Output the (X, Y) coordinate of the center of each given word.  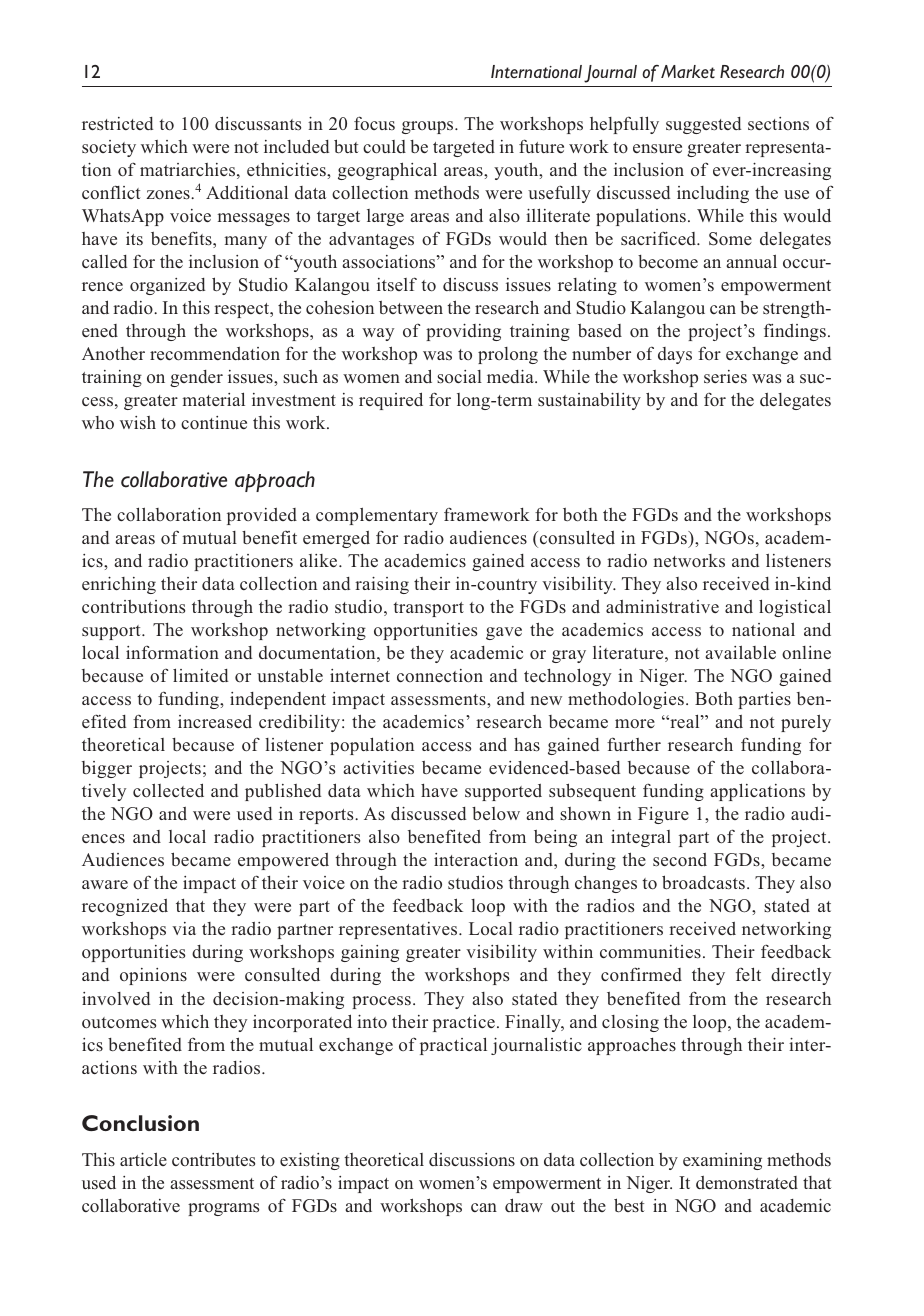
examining (722, 1161)
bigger (107, 769)
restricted (117, 124)
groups (429, 127)
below (496, 814)
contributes (213, 1160)
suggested (703, 125)
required (391, 401)
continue (214, 423)
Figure (663, 815)
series (725, 376)
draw (524, 1205)
